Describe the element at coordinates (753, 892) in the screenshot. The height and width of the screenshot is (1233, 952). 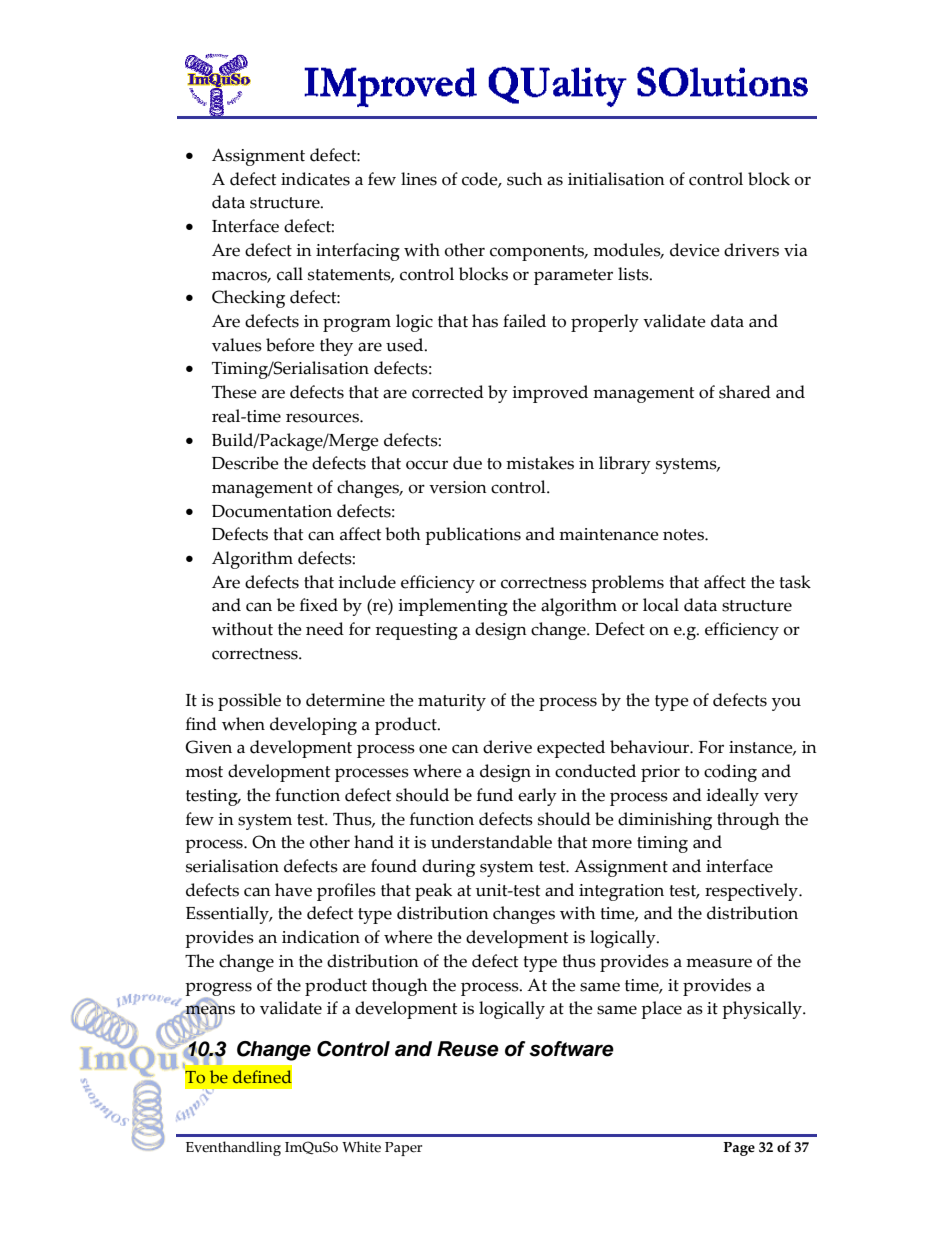
I see `respectively` at that location.
